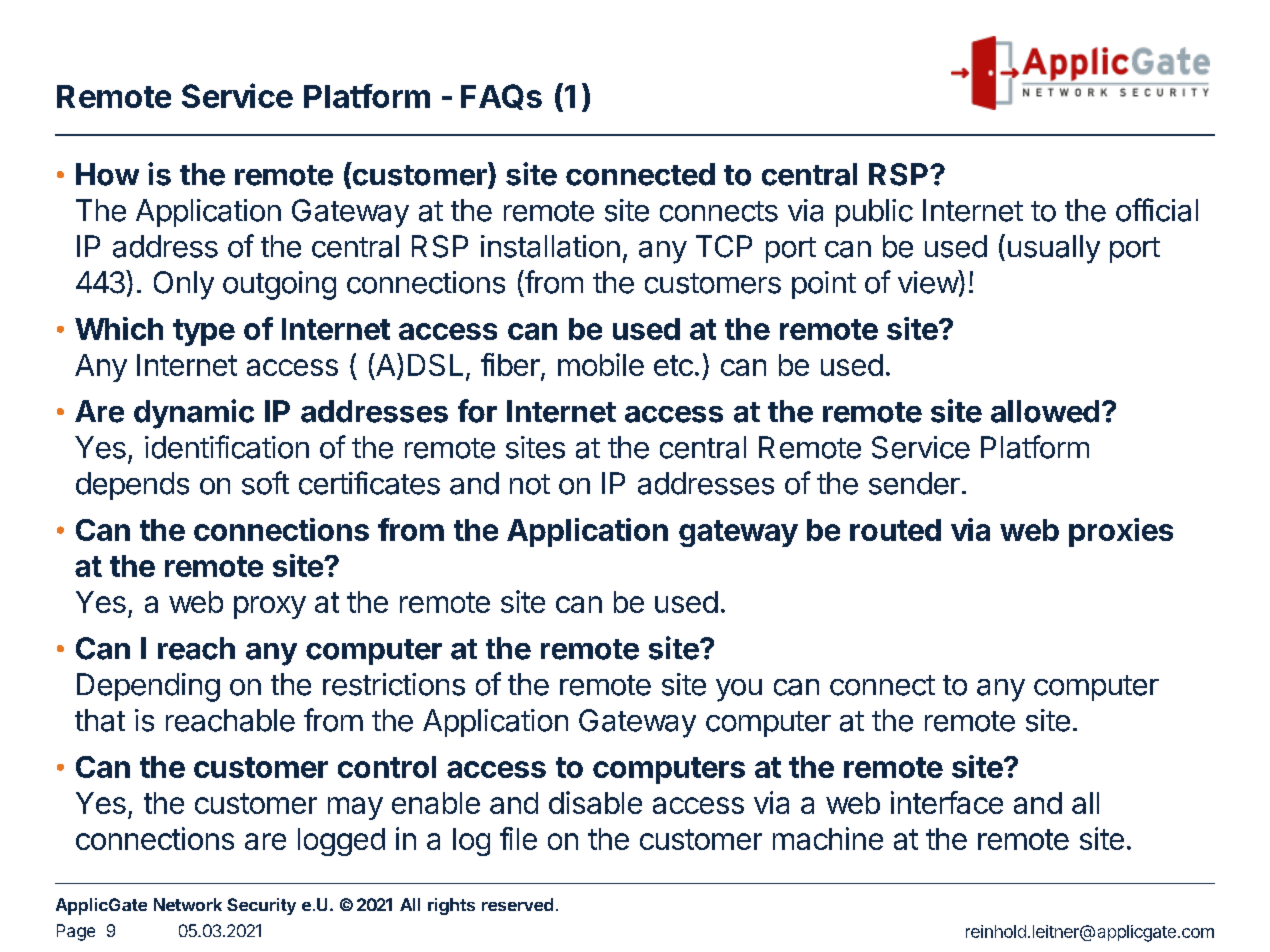 The width and height of the page is (1270, 952). I want to click on machine, so click(828, 838).
